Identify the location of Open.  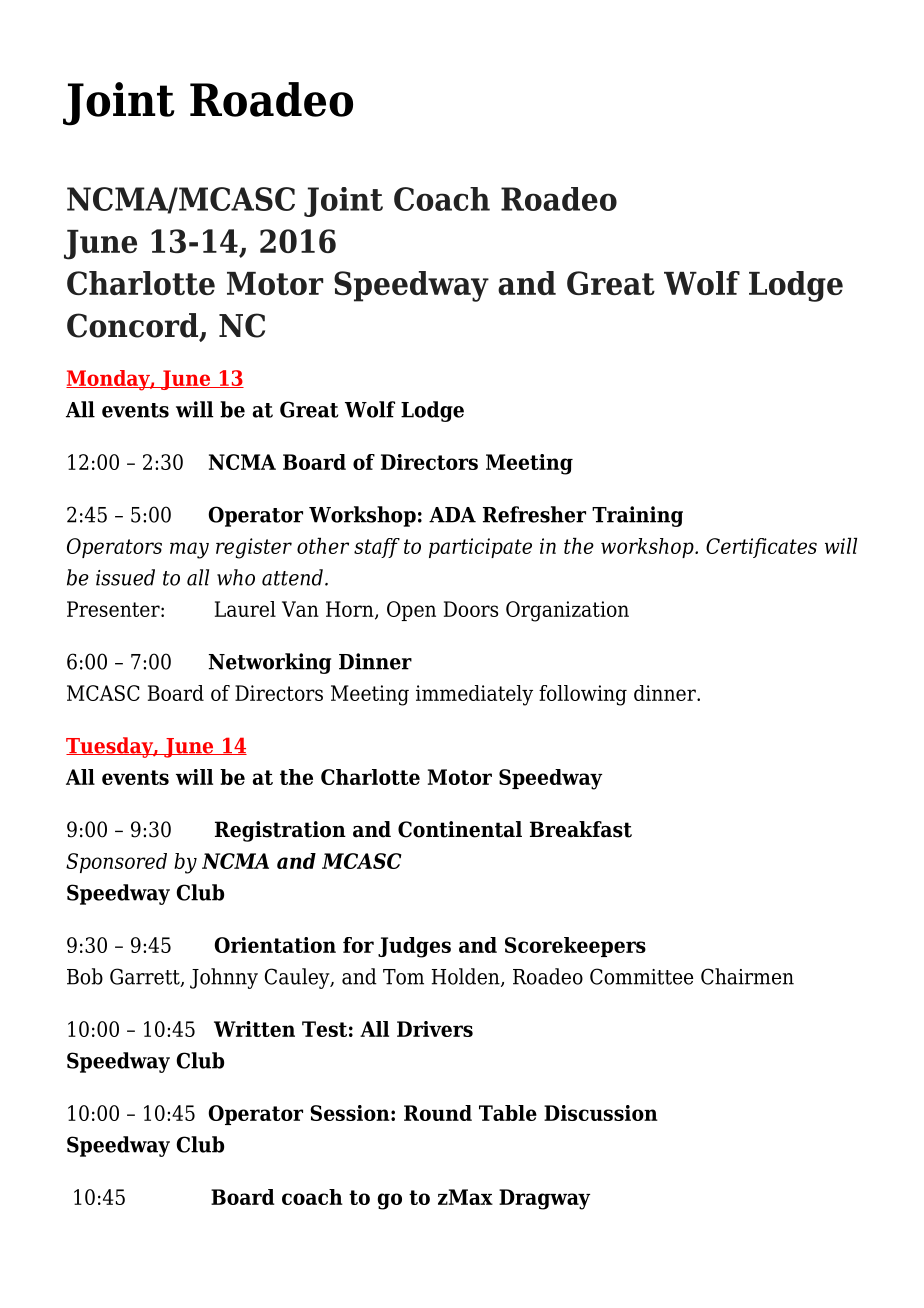
(411, 611).
